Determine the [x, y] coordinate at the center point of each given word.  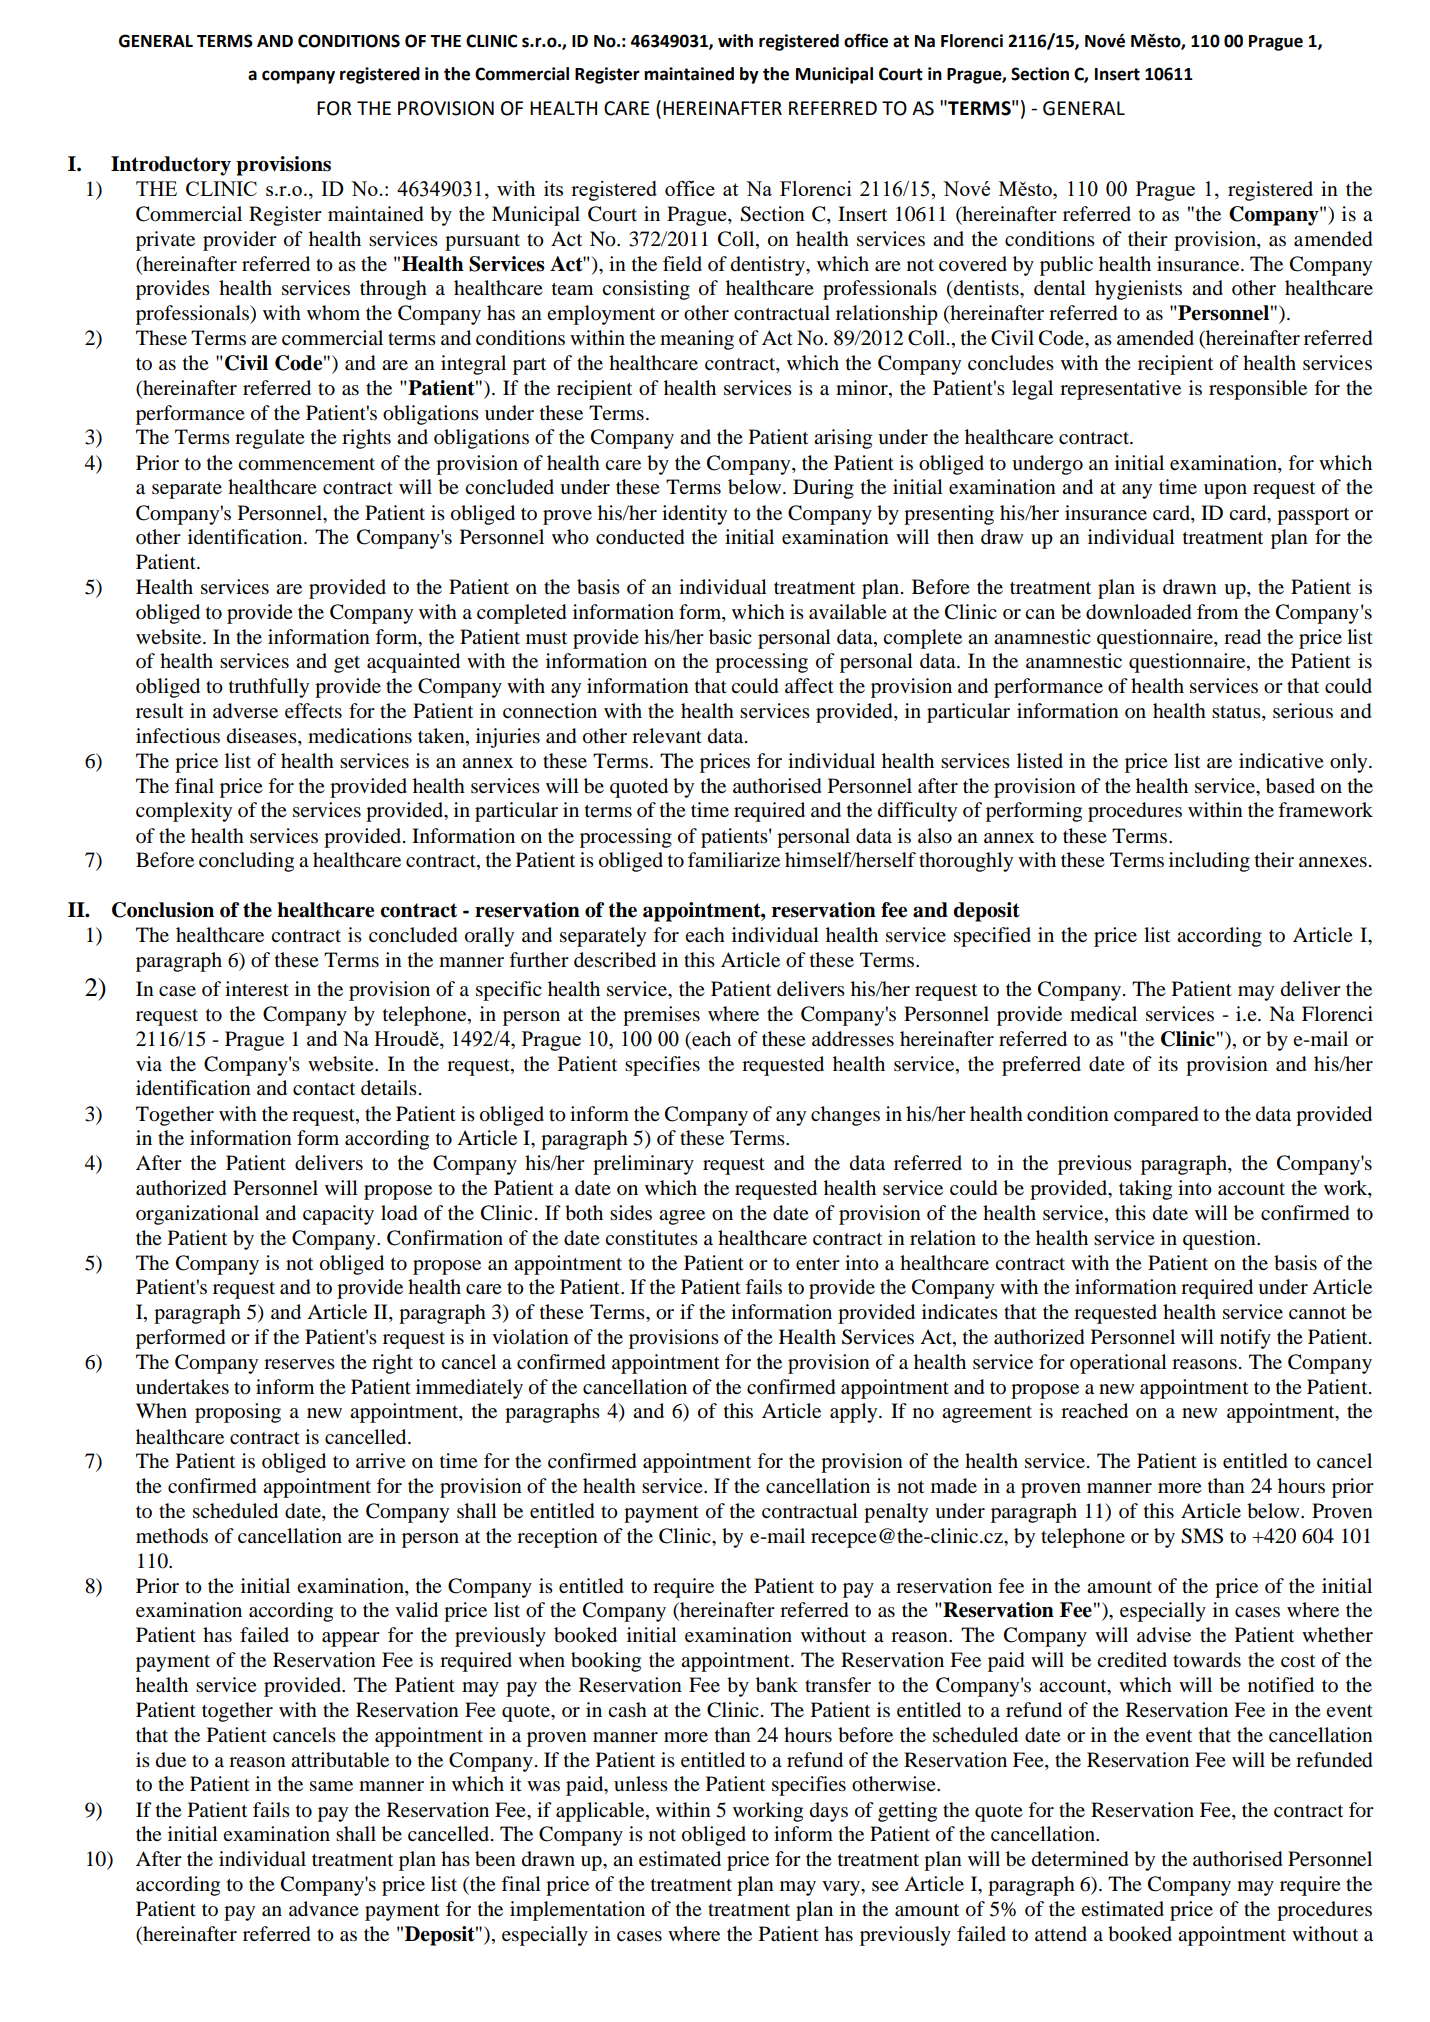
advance [324, 1909]
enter [818, 1264]
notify [1245, 1339]
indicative [1281, 761]
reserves [299, 1364]
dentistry [769, 266]
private [165, 241]
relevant [667, 735]
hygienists [1138, 290]
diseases [263, 737]
